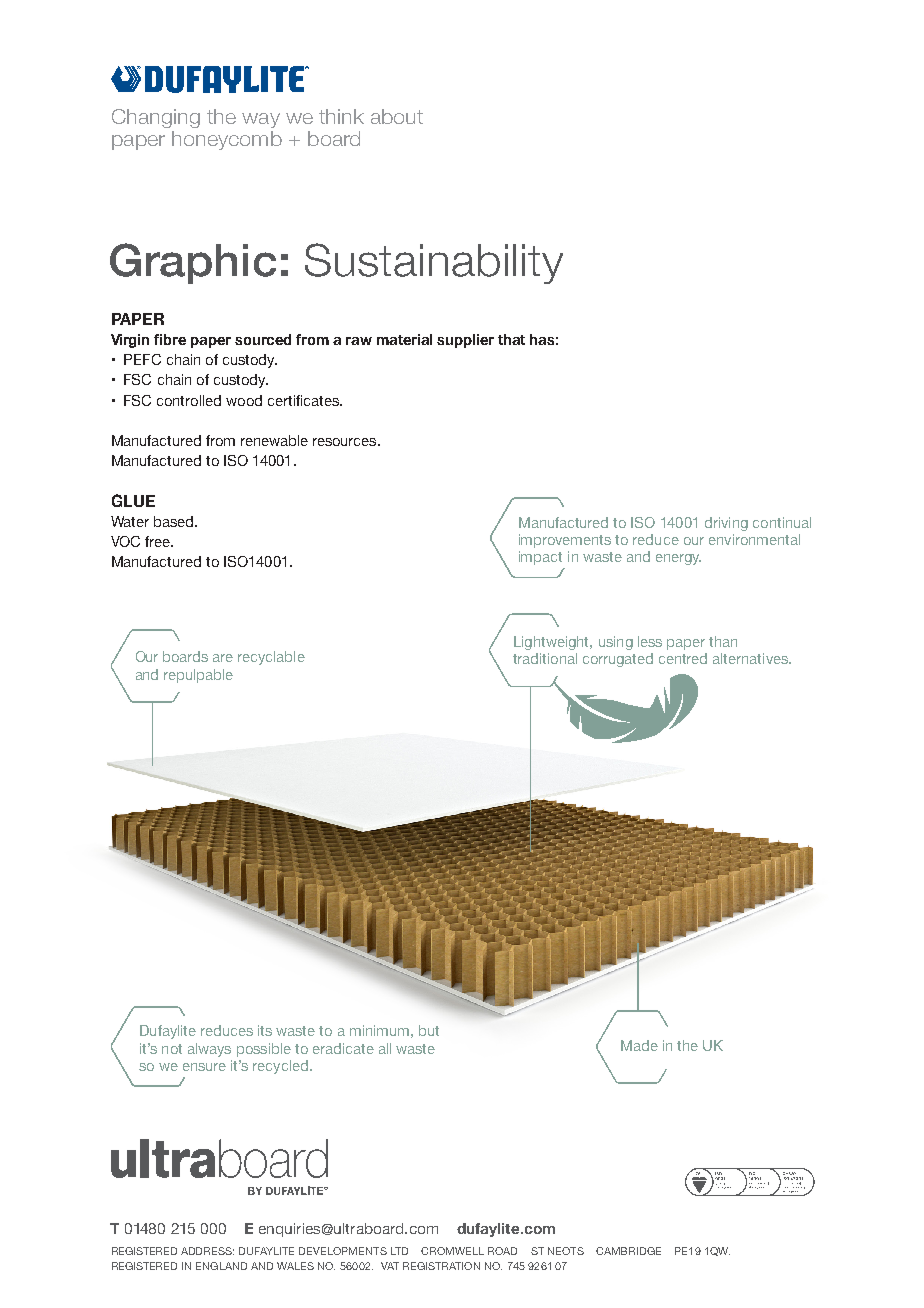 The width and height of the screenshot is (924, 1308). I want to click on centred, so click(683, 658).
